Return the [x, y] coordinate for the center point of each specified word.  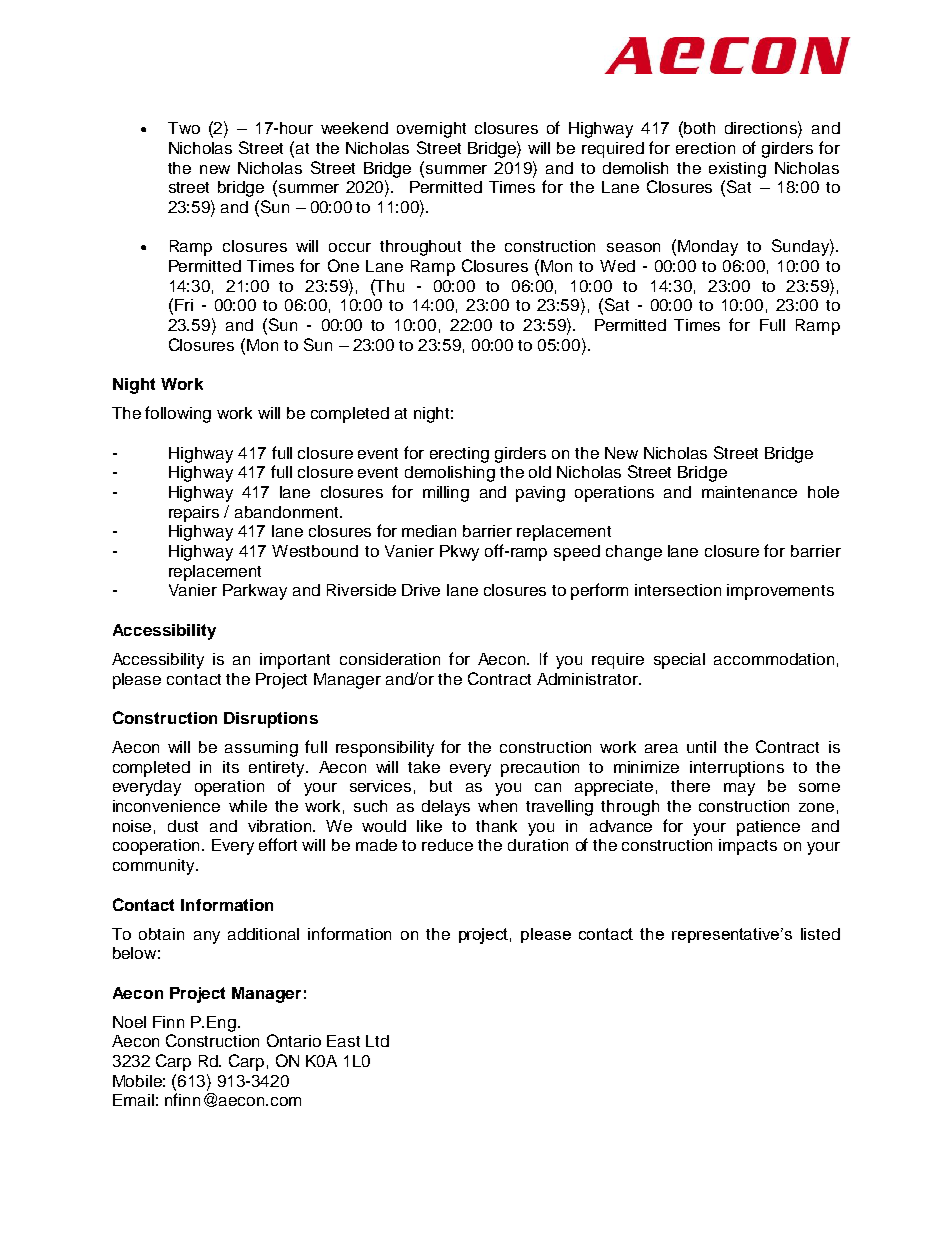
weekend [354, 128]
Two [184, 128]
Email [133, 1100]
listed [820, 934]
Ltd [377, 1041]
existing [737, 170]
